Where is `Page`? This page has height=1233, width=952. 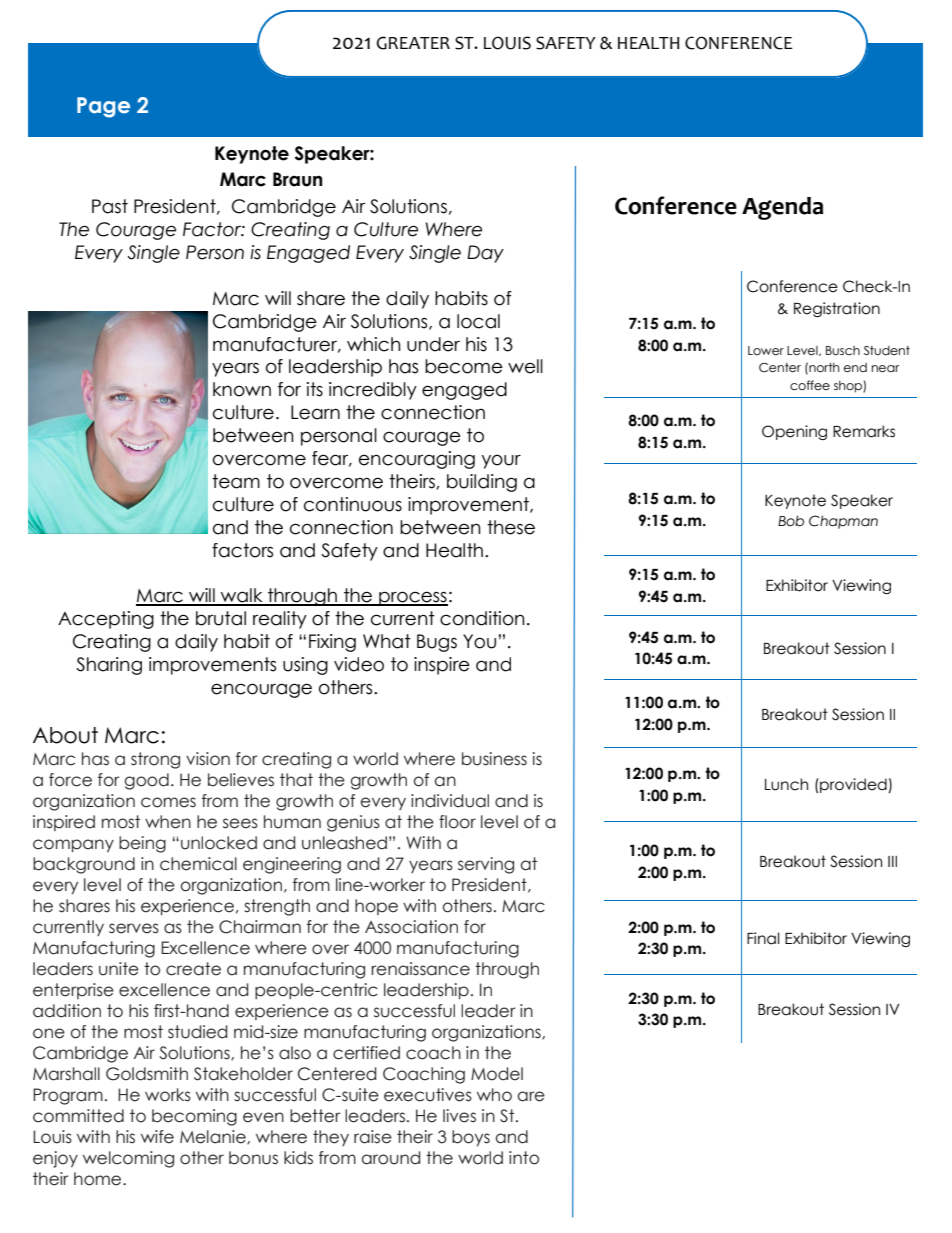 Page is located at coordinates (103, 107).
